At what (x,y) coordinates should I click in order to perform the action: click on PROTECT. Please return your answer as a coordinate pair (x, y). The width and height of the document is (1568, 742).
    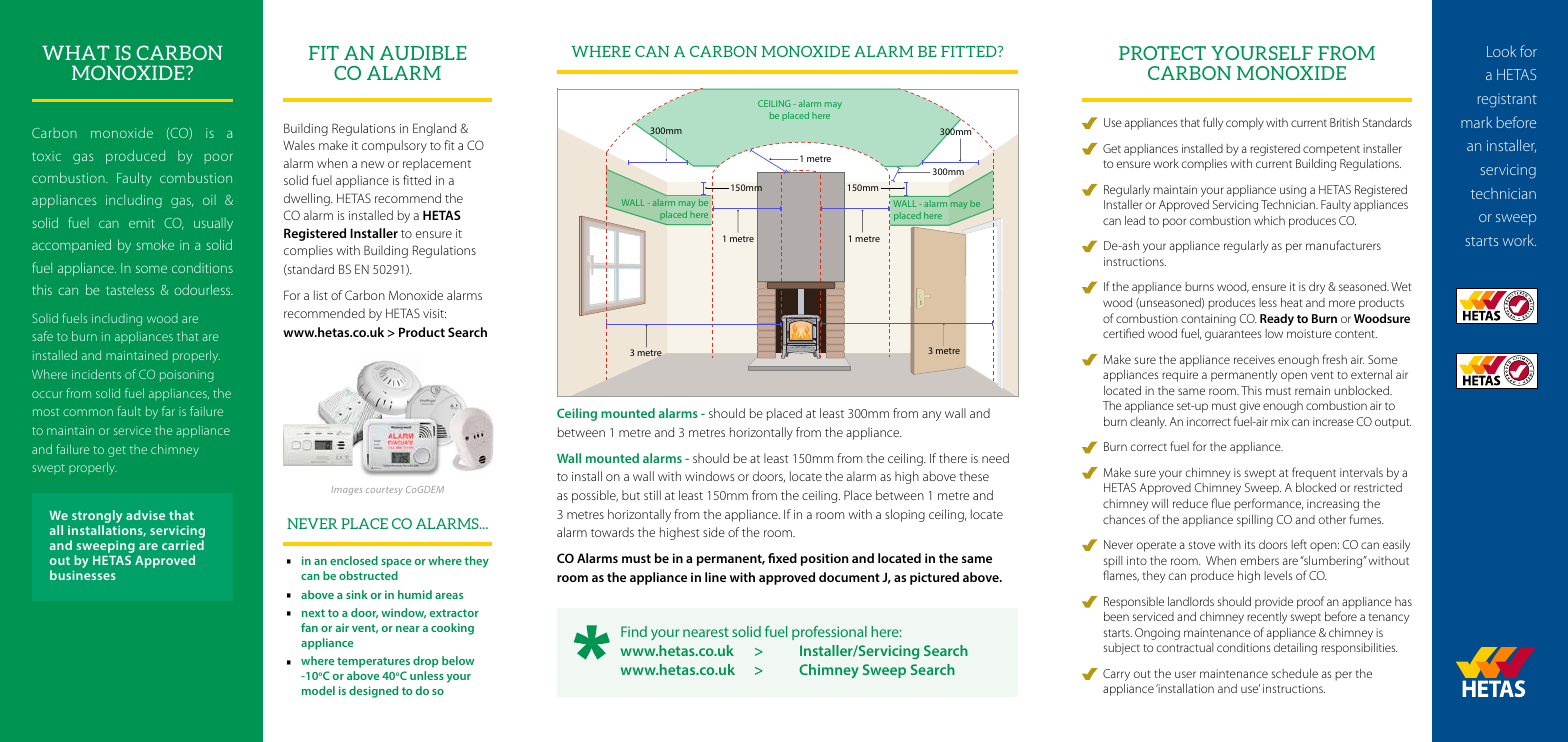
    Looking at the image, I should click on (1162, 53).
